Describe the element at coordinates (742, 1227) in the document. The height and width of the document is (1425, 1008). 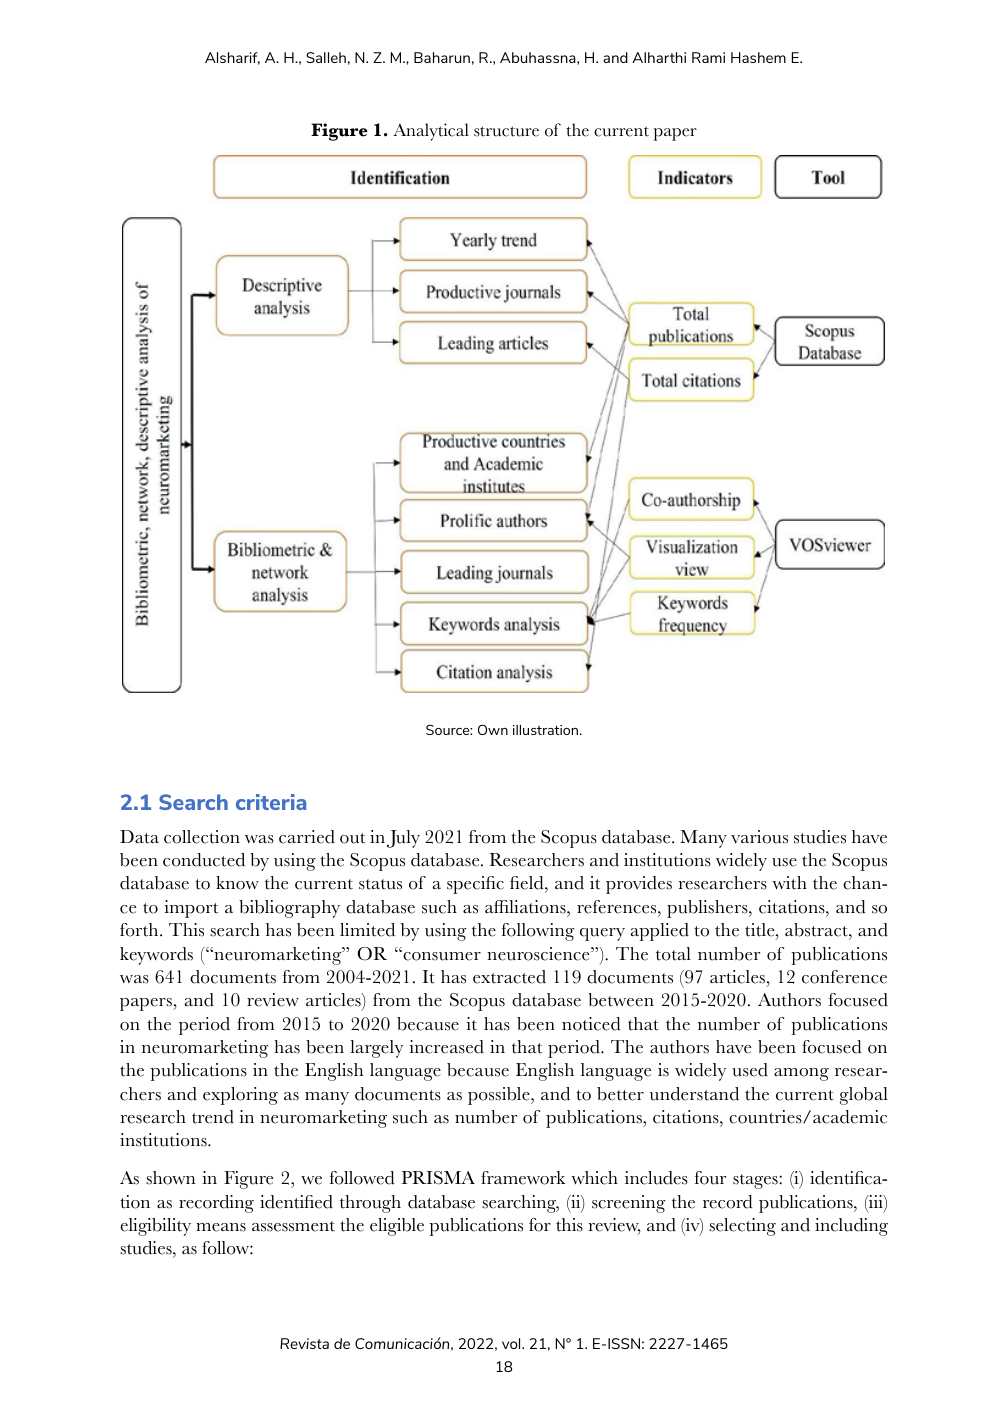
I see `selecting` at that location.
